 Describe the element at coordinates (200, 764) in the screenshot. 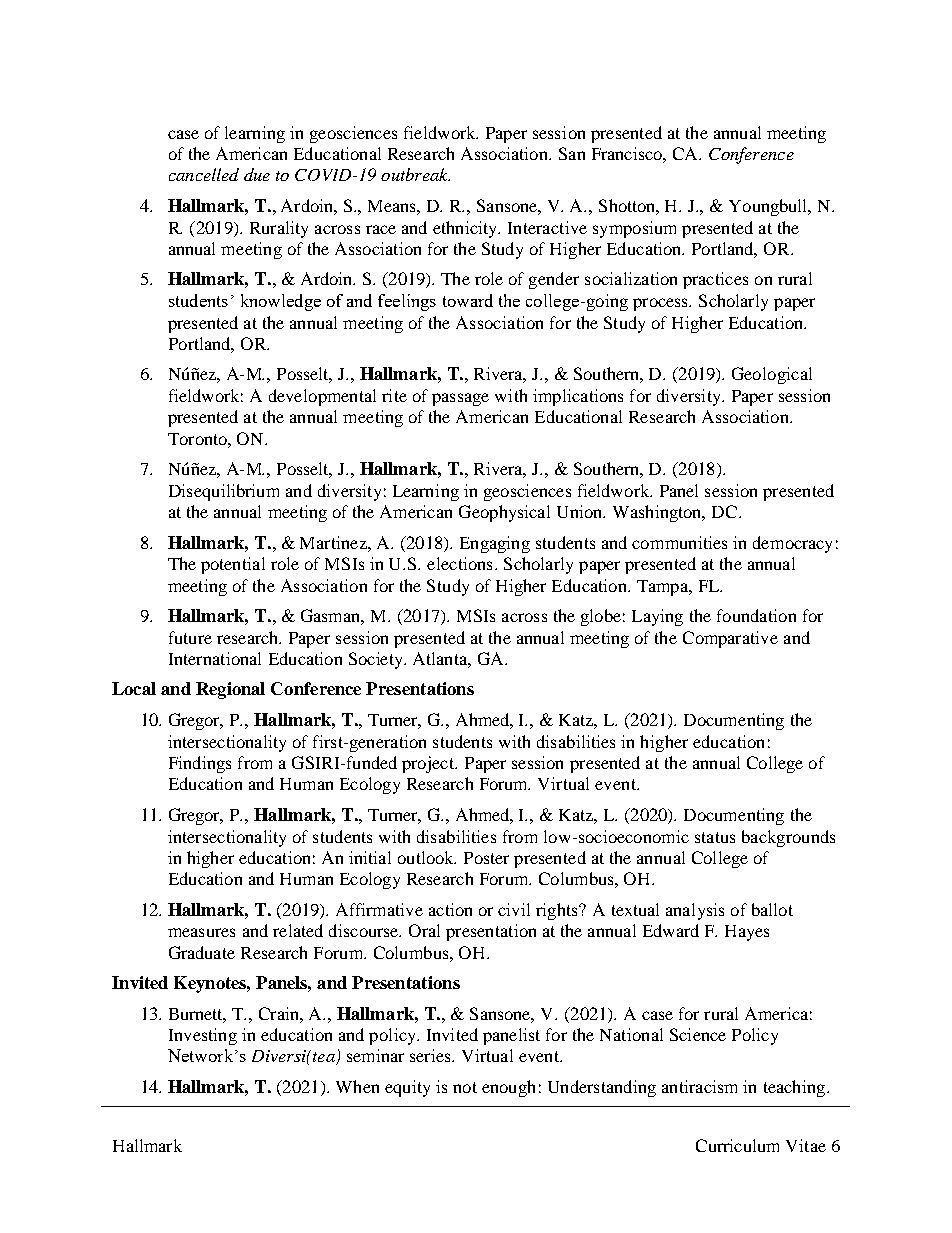

I see `Findings` at that location.
